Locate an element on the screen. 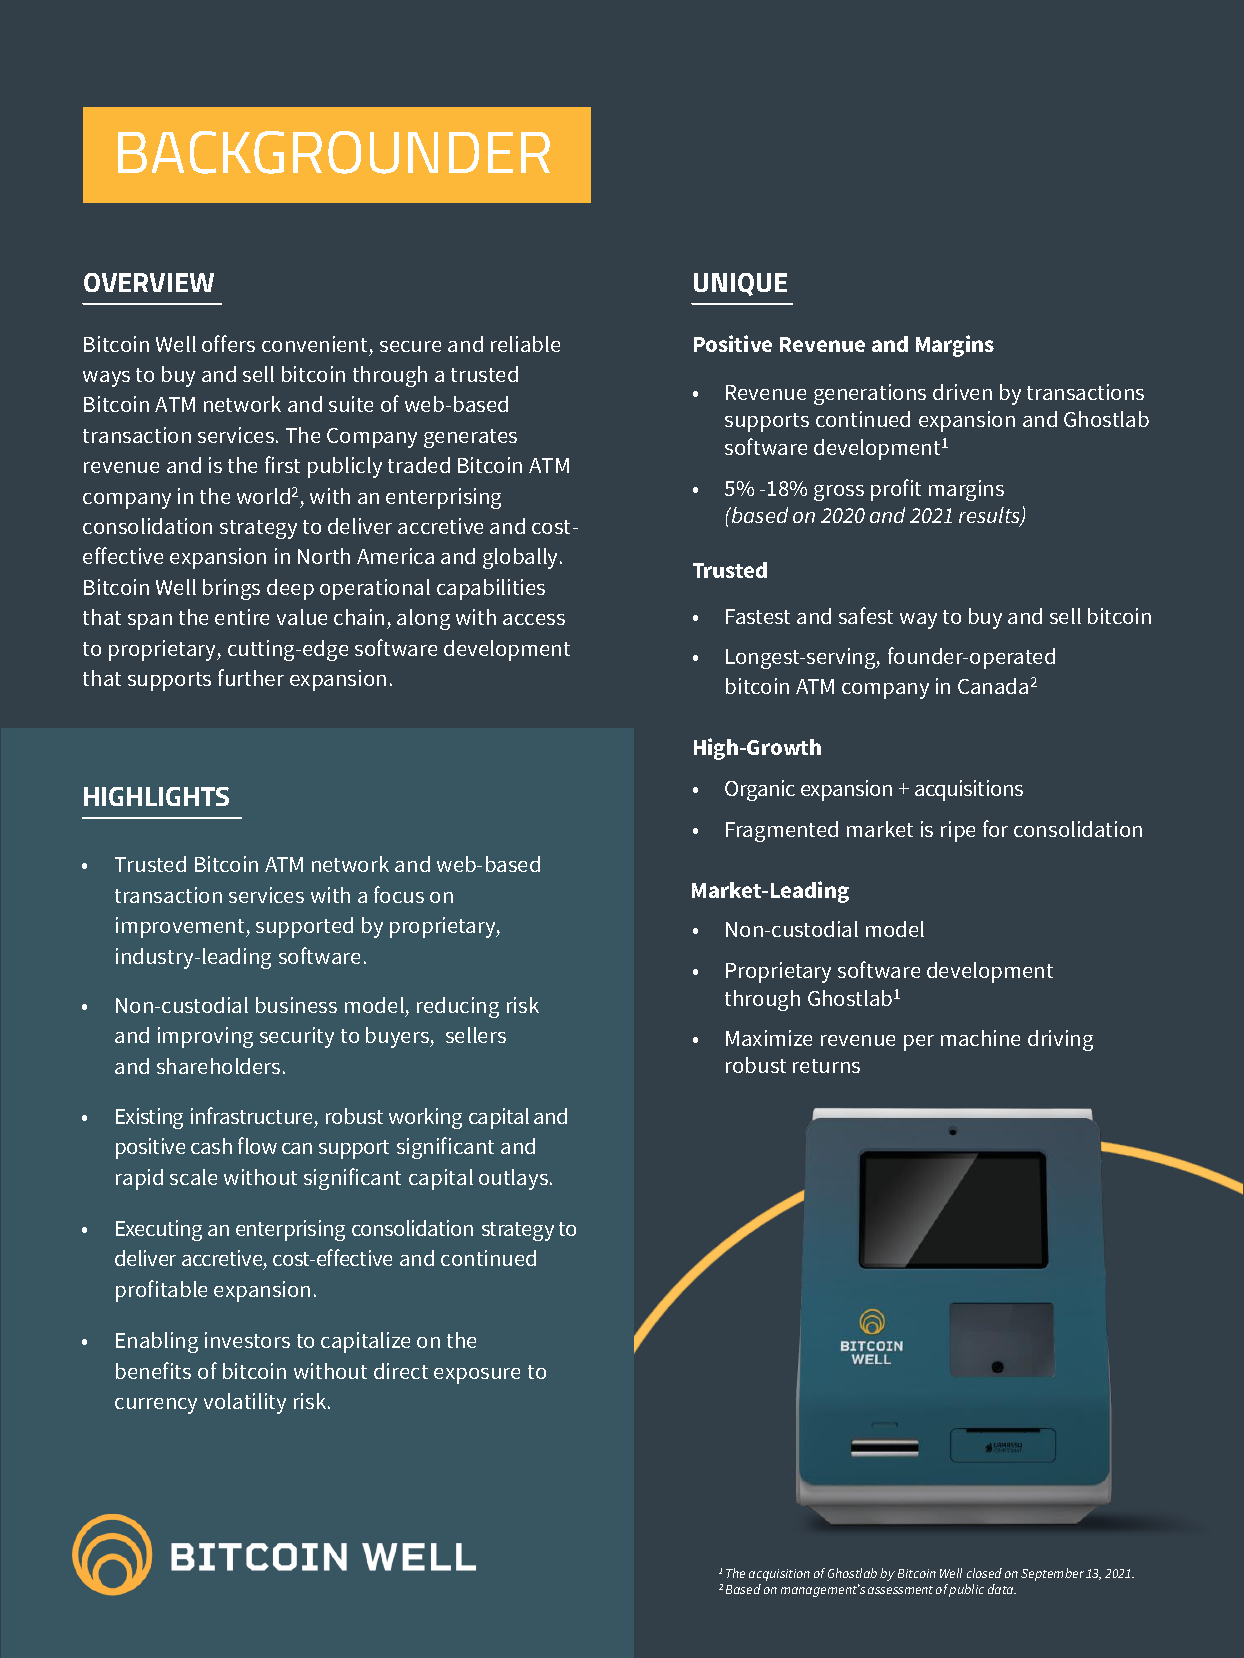 The width and height of the screenshot is (1244, 1658). ripe is located at coordinates (958, 831).
